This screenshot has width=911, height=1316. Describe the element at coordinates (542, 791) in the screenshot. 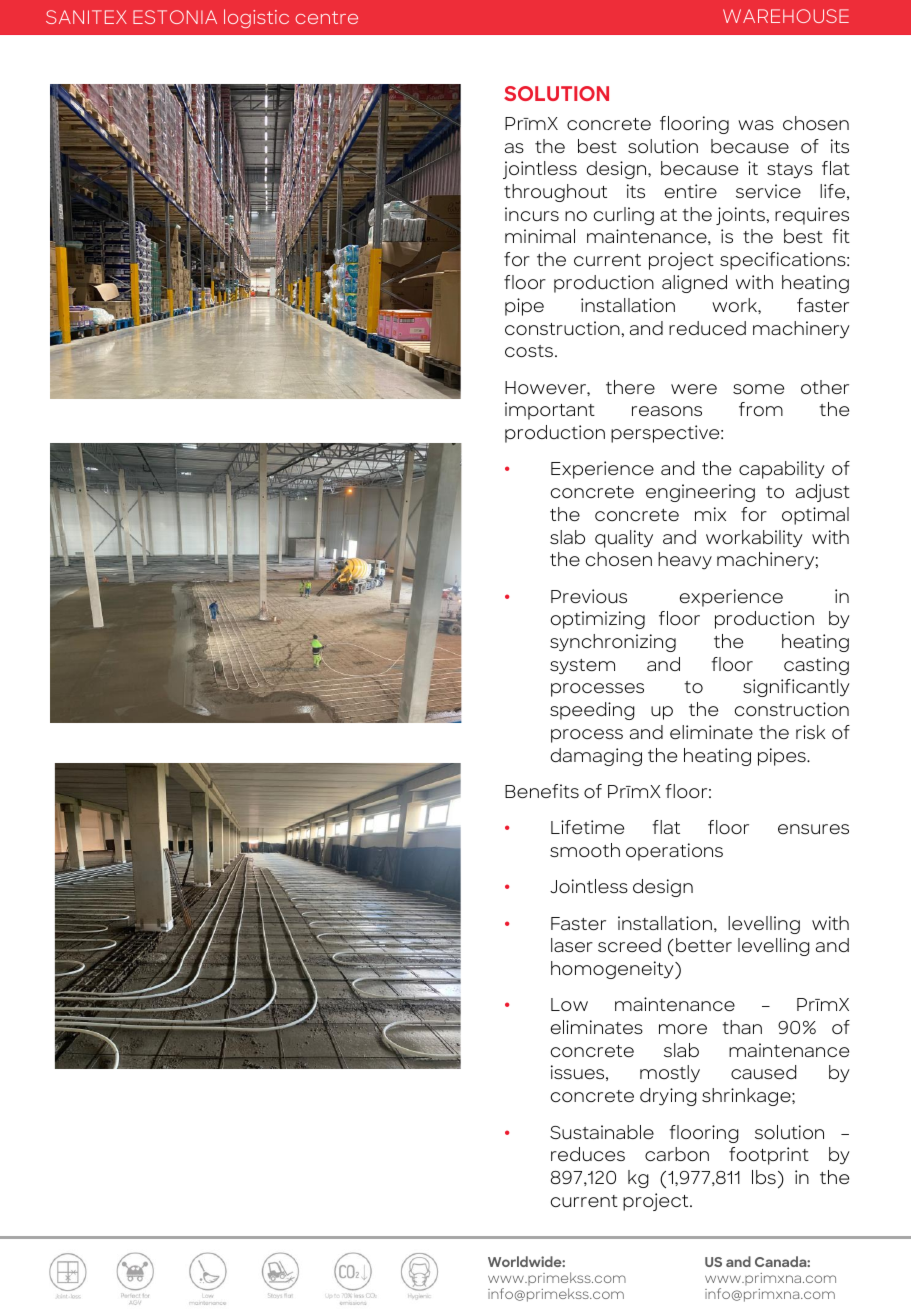

I see `Benefits` at that location.
